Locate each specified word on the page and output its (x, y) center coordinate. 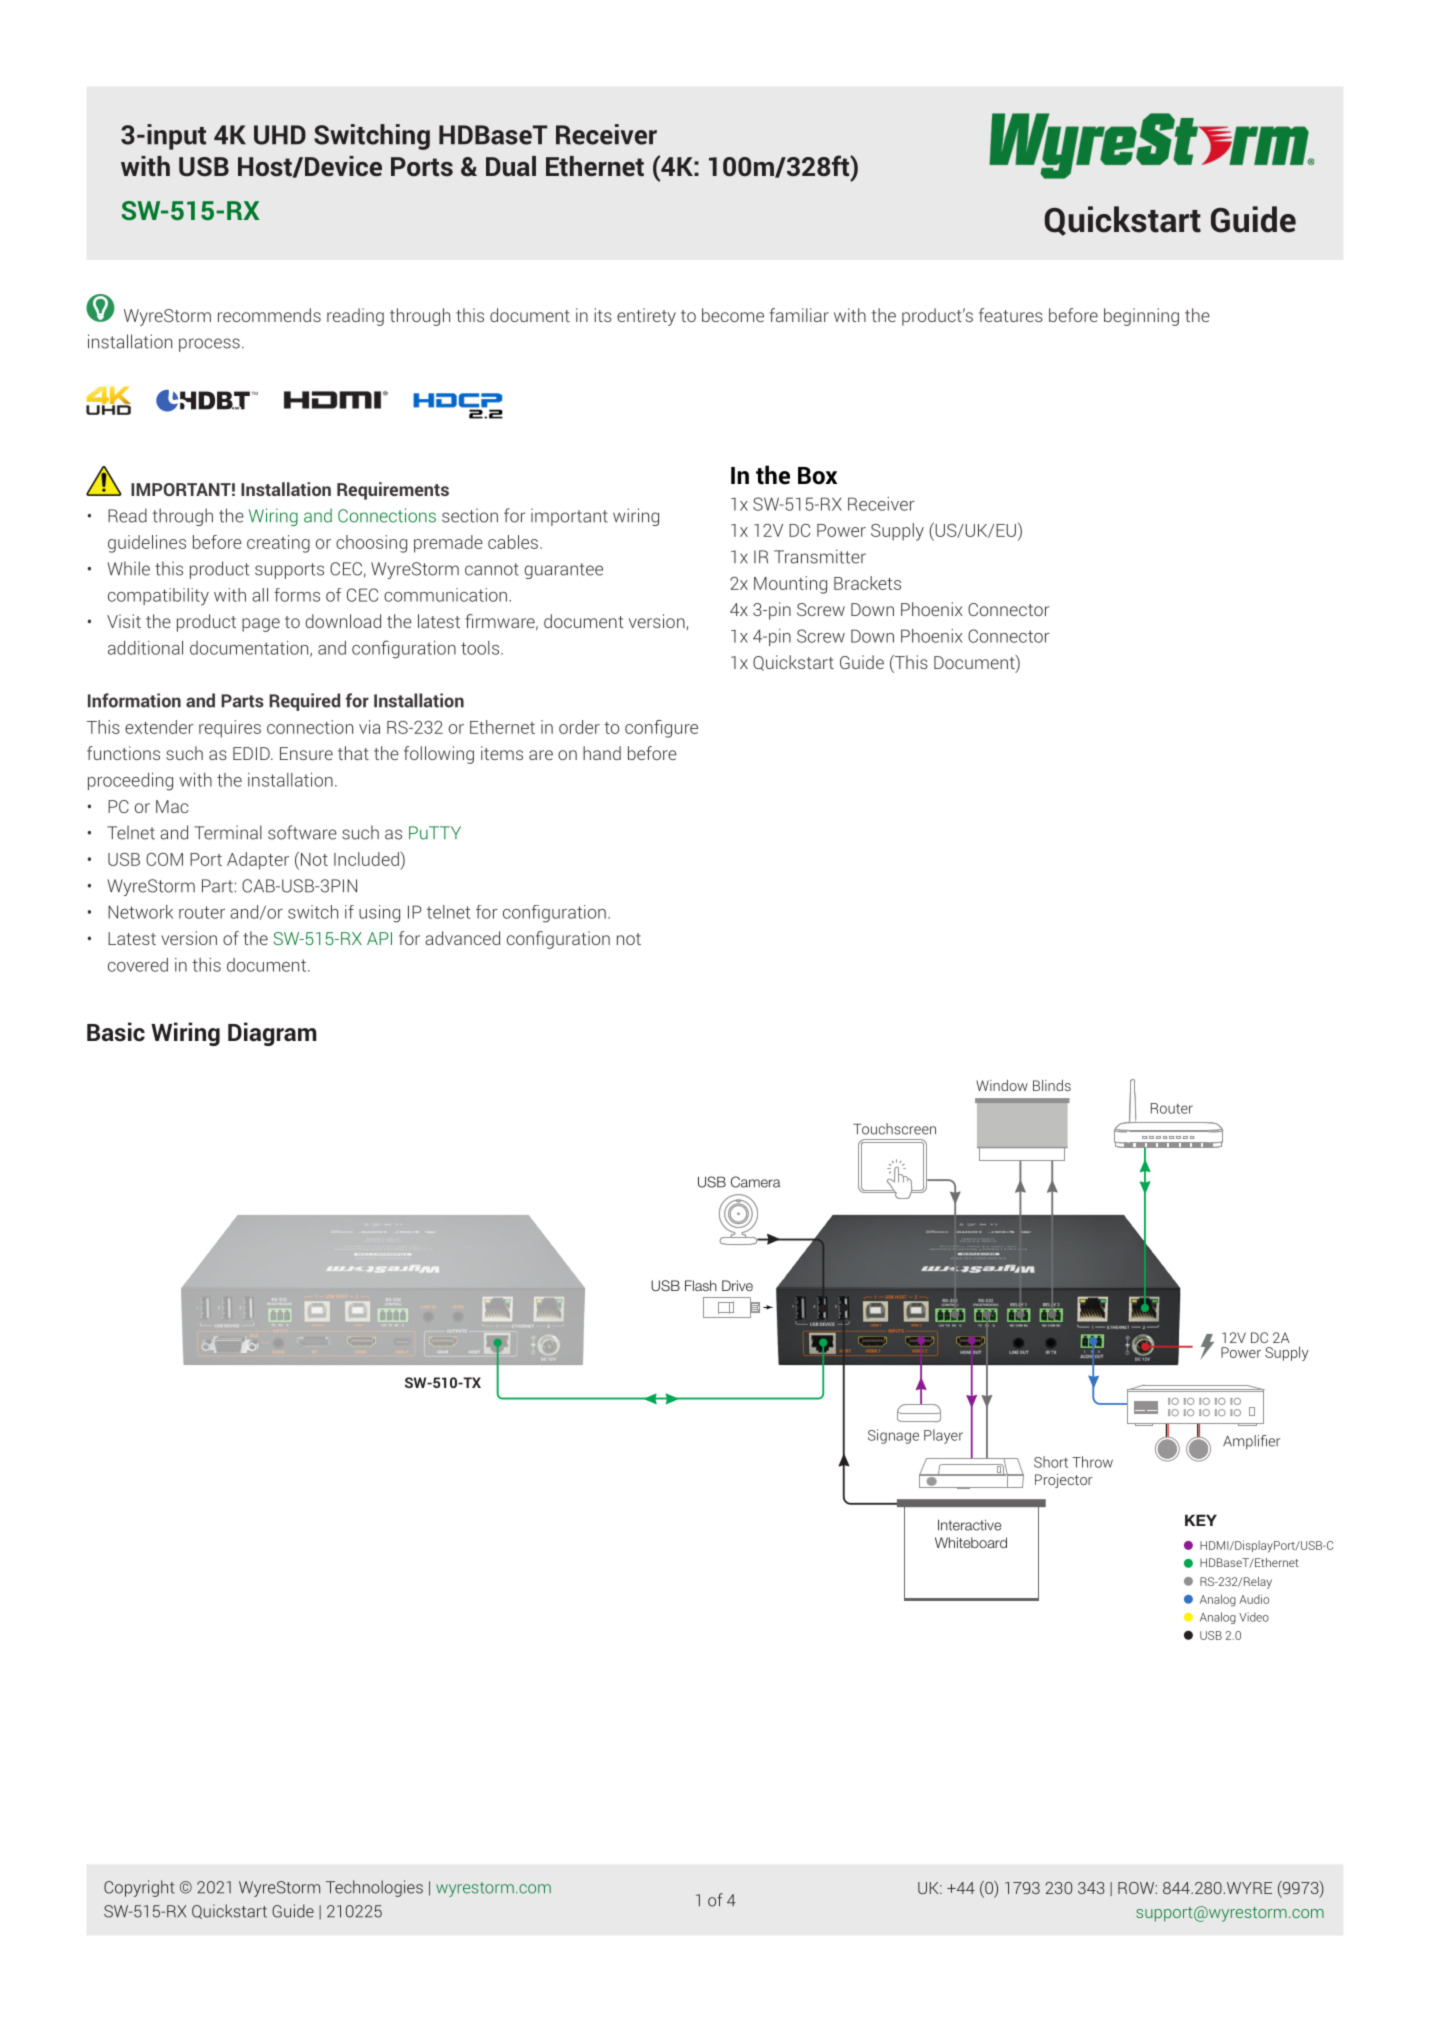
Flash (701, 1285)
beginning (1141, 317)
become (733, 315)
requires (230, 729)
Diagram (272, 1034)
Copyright (139, 1888)
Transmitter (820, 556)
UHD (280, 135)
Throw (1092, 1462)
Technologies (374, 1888)
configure (661, 729)
